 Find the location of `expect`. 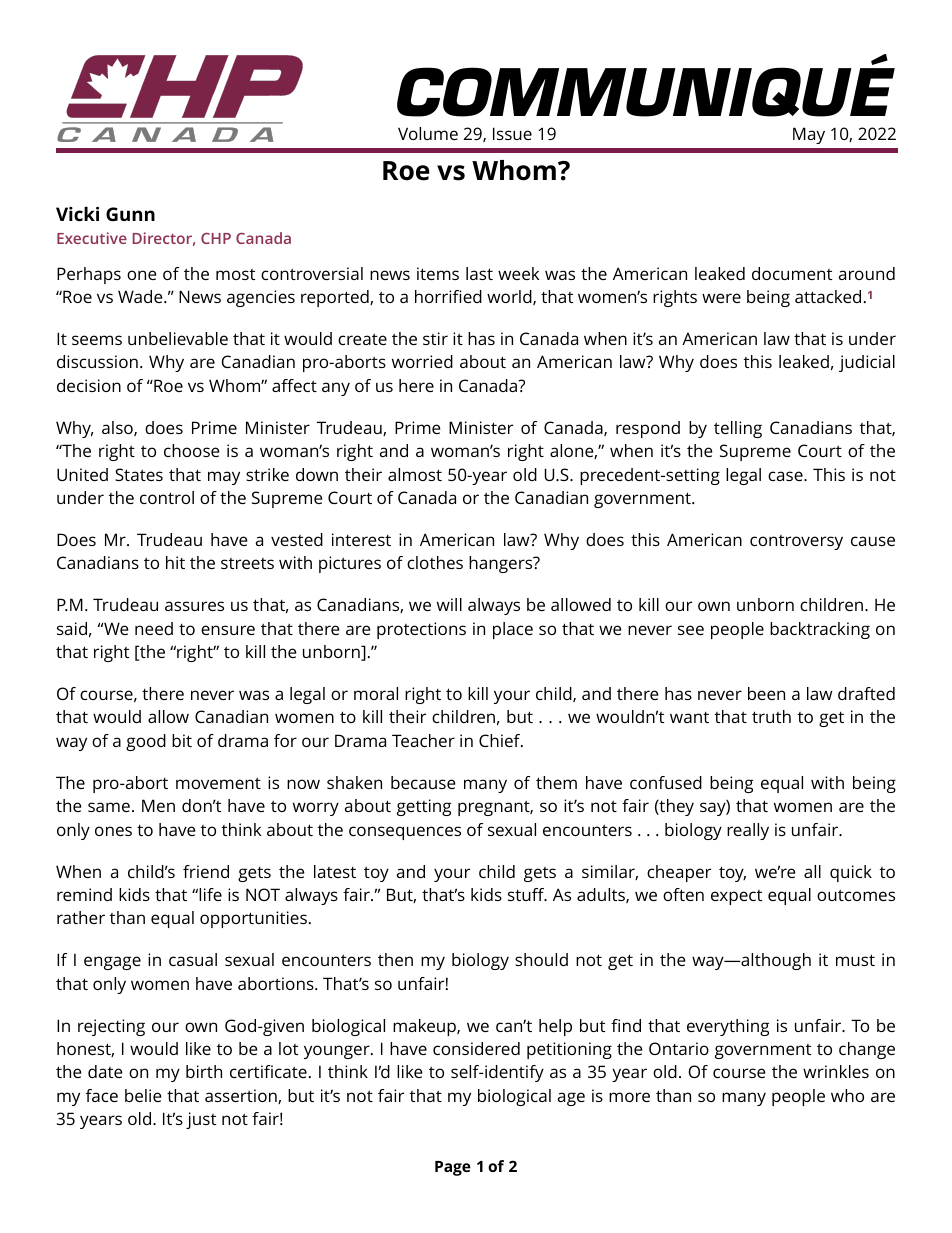

expect is located at coordinates (736, 897).
